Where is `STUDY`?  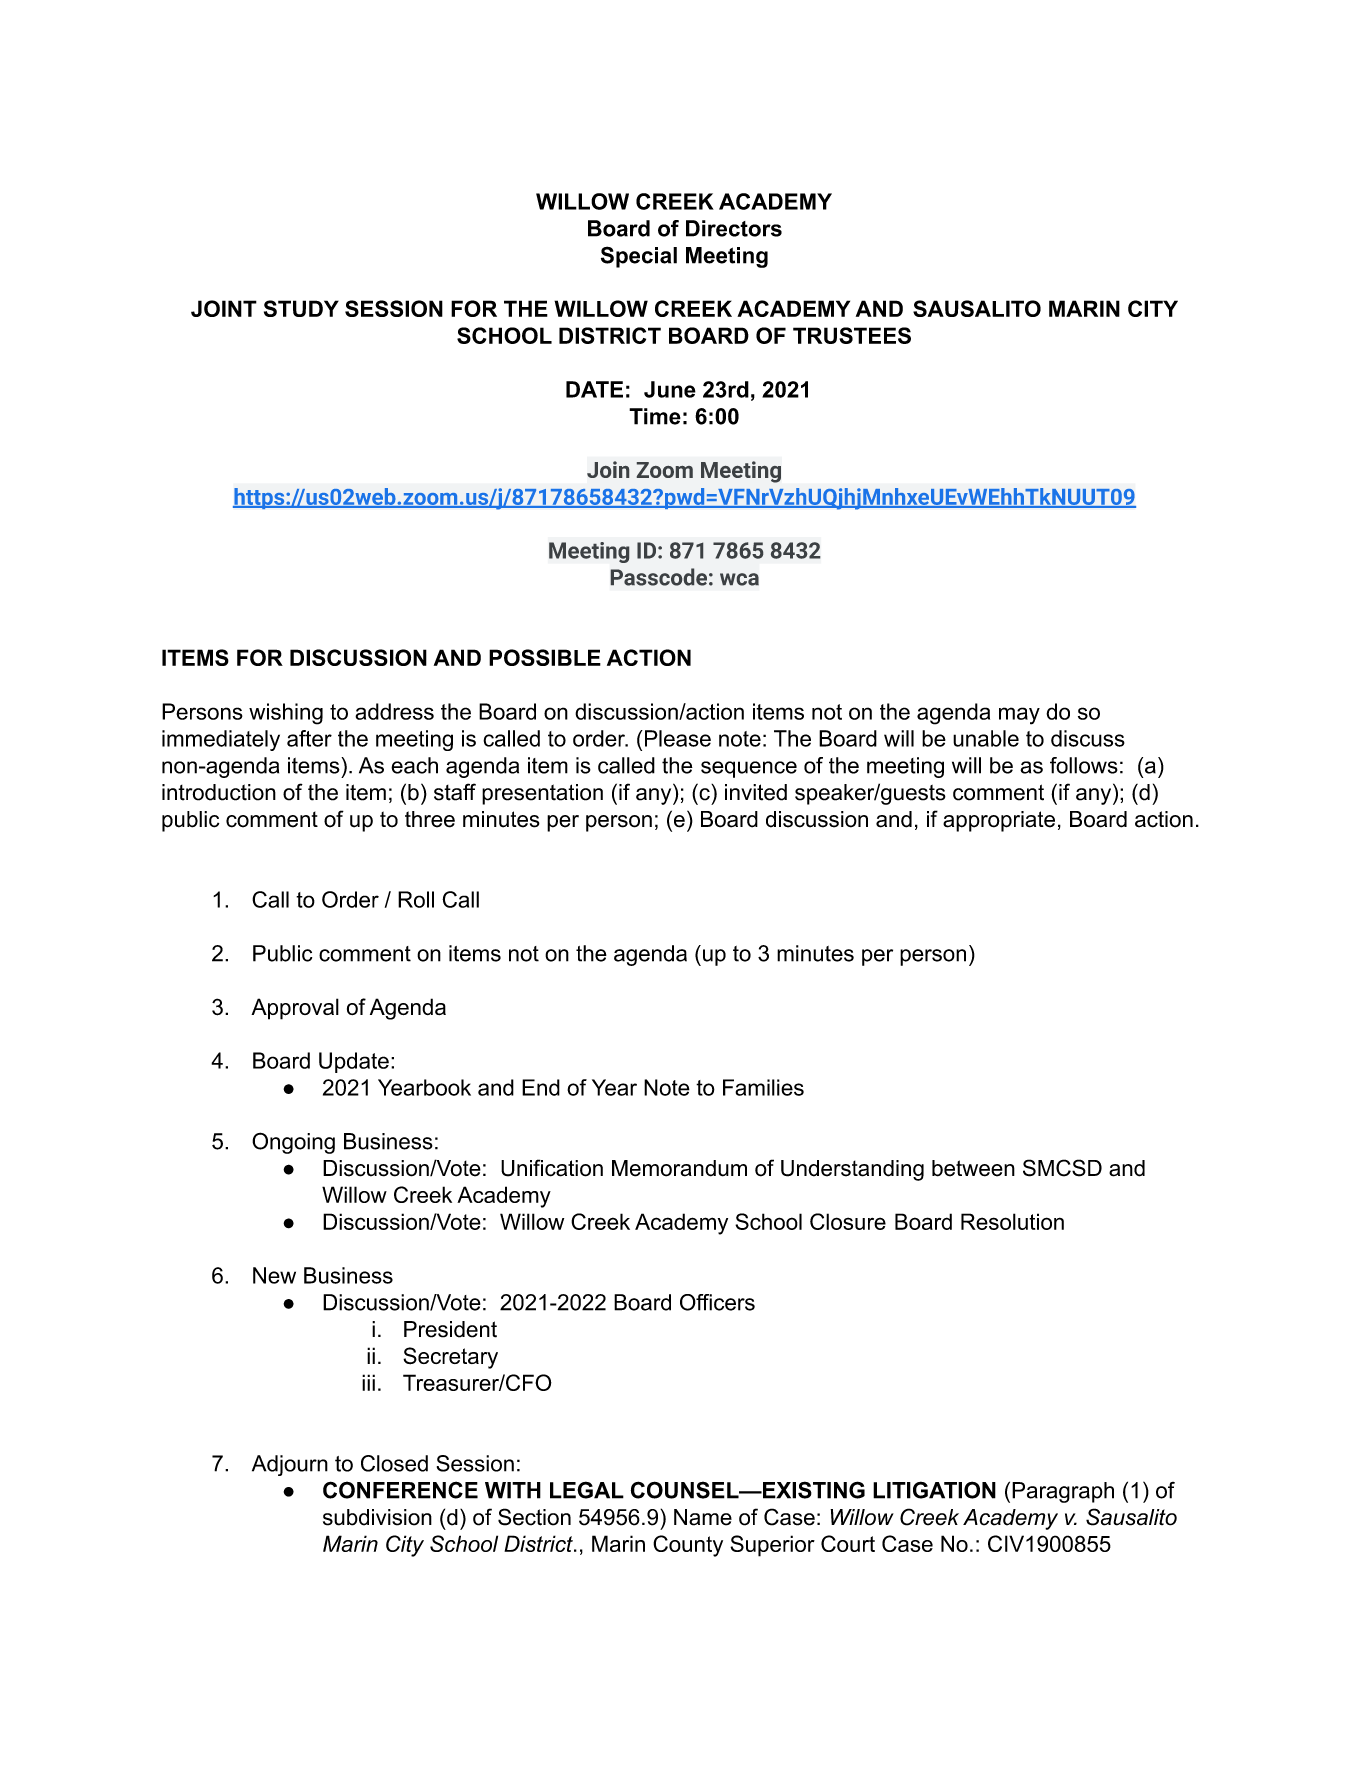 STUDY is located at coordinates (301, 308).
